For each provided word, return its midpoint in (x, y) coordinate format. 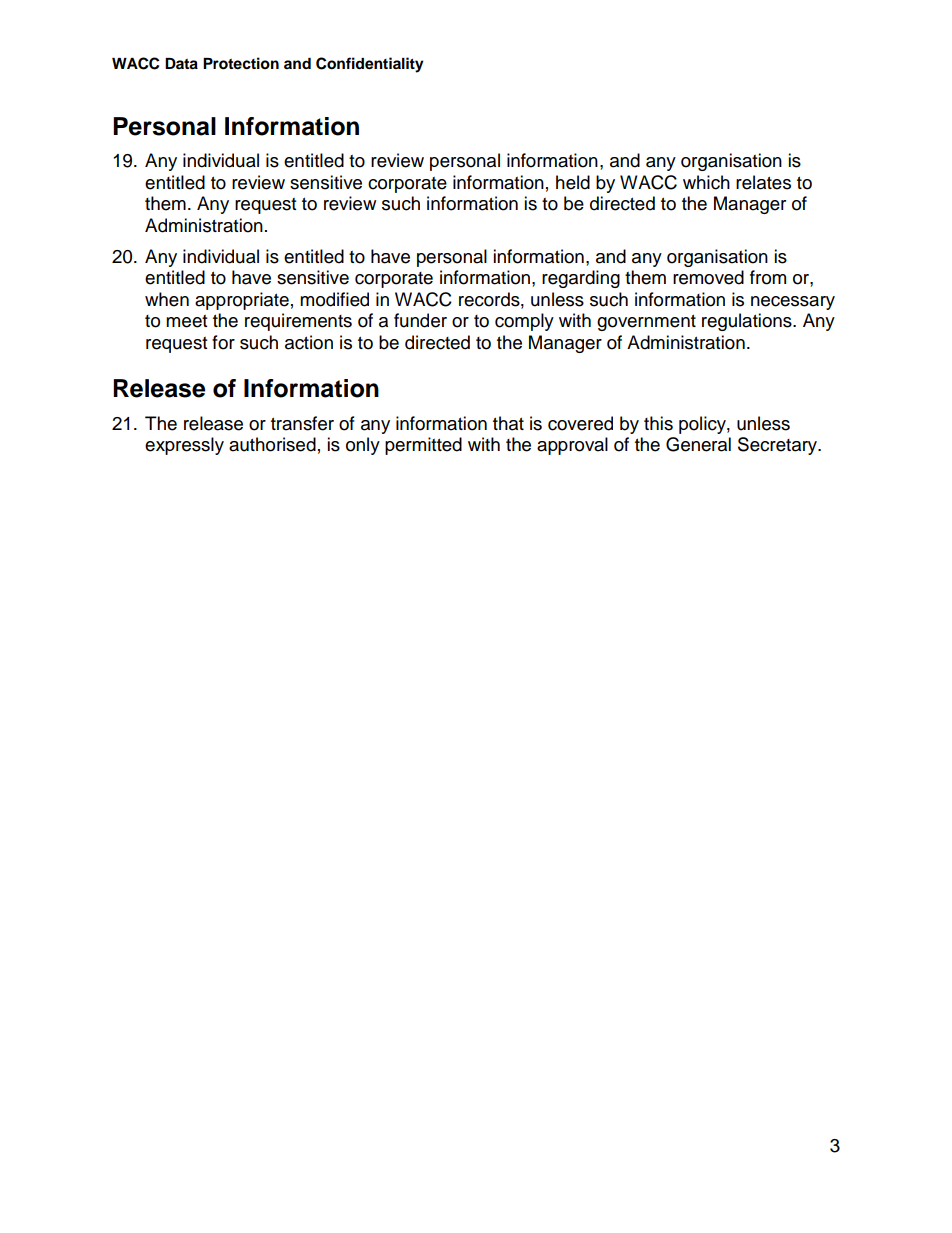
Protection (241, 63)
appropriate (242, 301)
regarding (581, 279)
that (508, 423)
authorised (272, 444)
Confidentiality (370, 65)
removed (708, 277)
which (706, 182)
